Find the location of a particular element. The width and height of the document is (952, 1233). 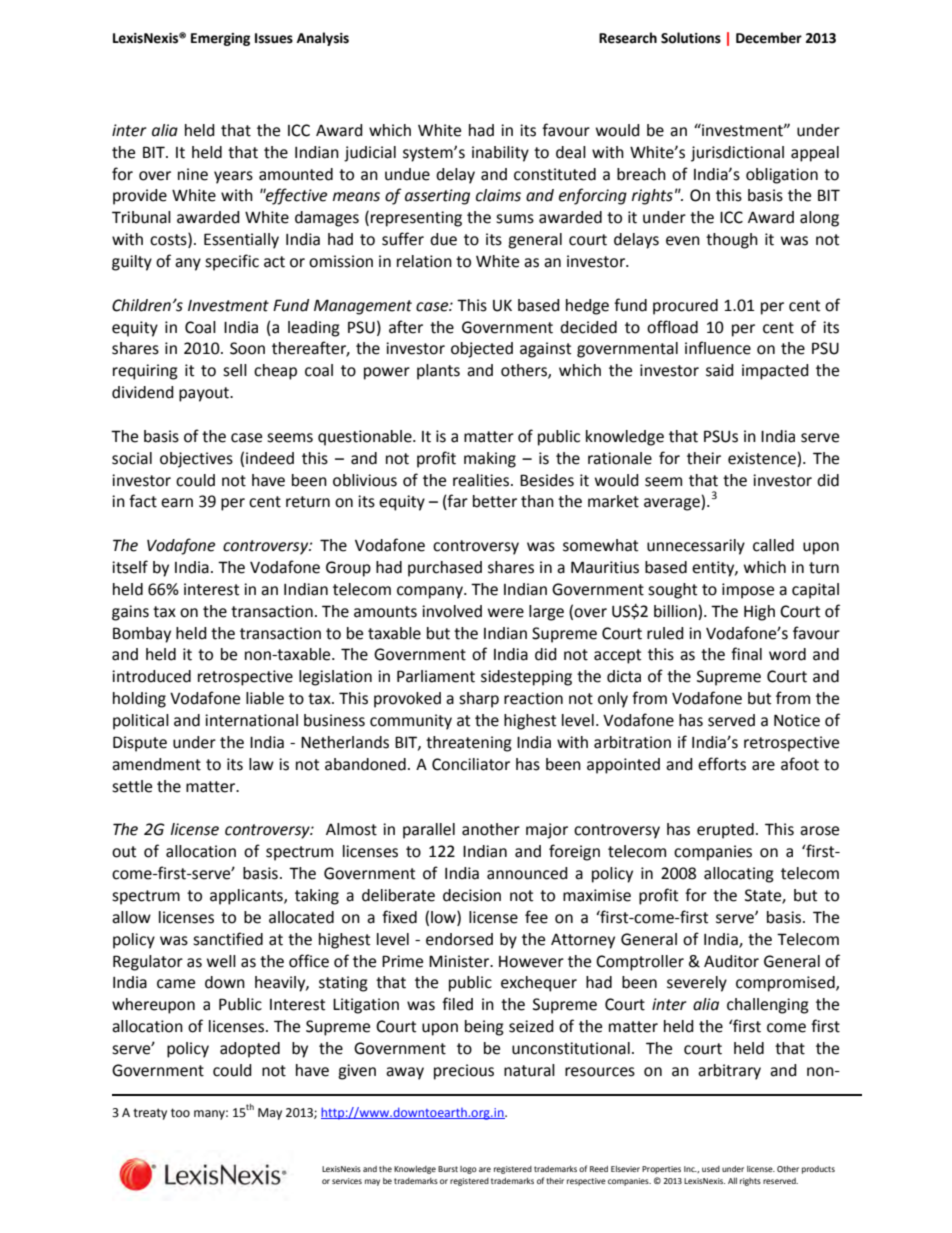

impose is located at coordinates (748, 591).
